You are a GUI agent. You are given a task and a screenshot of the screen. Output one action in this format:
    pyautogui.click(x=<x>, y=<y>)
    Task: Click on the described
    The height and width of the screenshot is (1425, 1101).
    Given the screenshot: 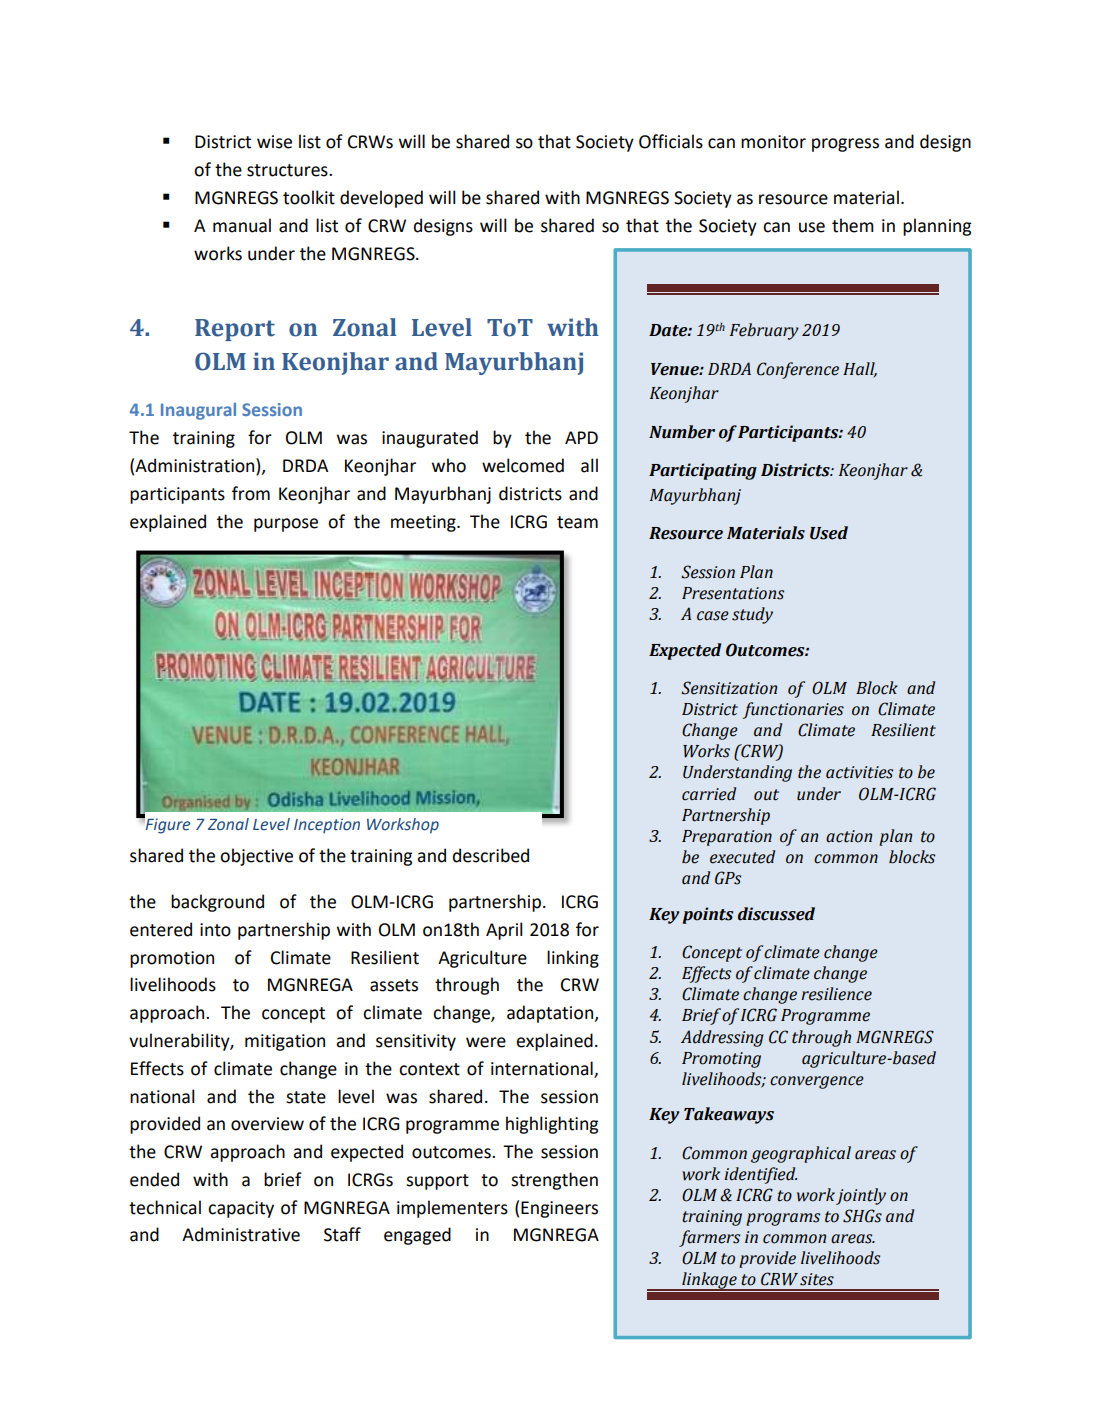 What is the action you would take?
    pyautogui.click(x=491, y=855)
